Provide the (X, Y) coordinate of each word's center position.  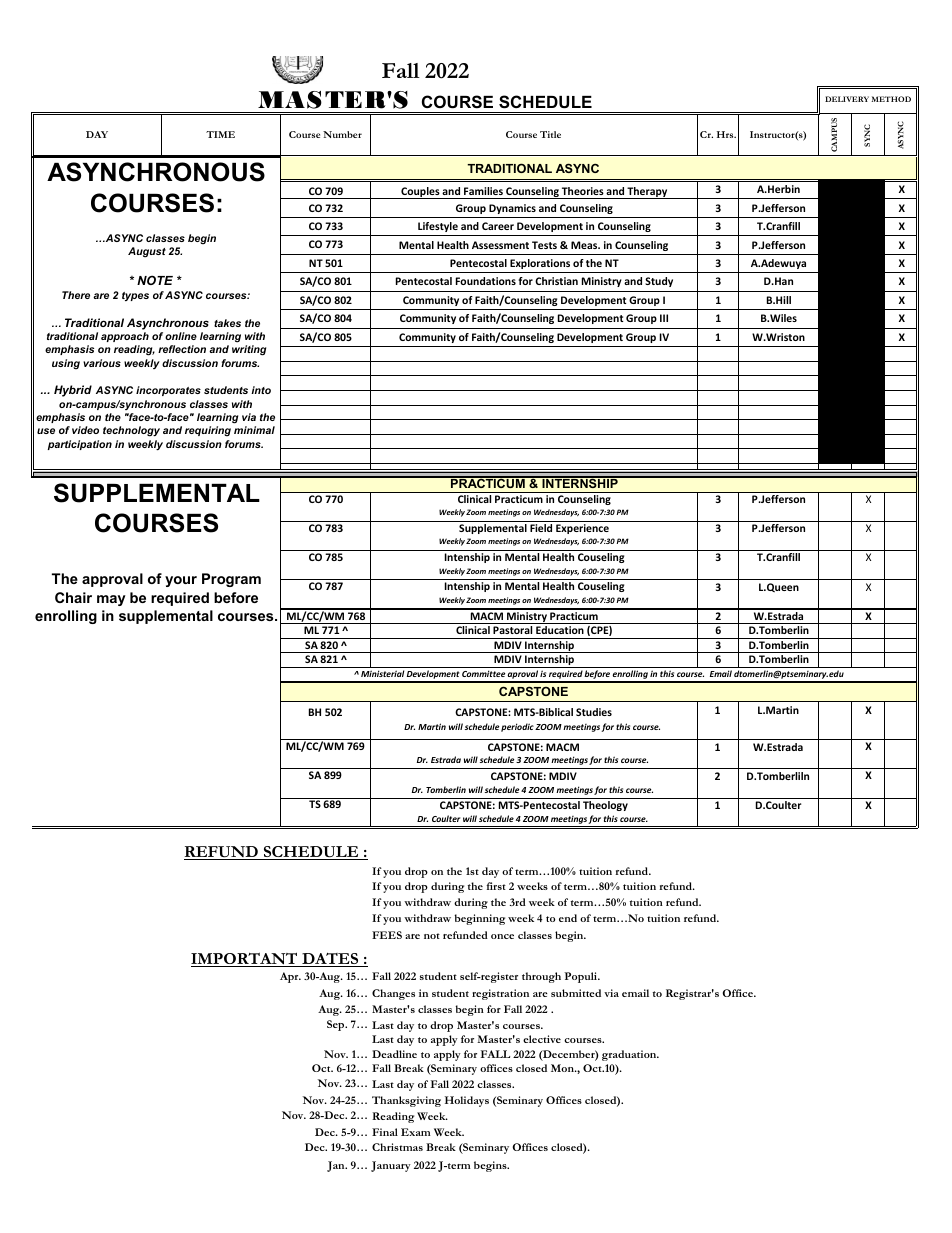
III (664, 318)
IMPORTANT (245, 959)
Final (385, 1132)
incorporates (168, 391)
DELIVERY (847, 99)
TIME (220, 134)
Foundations (486, 281)
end (568, 918)
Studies (594, 712)
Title (550, 134)
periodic (517, 727)
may (111, 600)
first (496, 886)
